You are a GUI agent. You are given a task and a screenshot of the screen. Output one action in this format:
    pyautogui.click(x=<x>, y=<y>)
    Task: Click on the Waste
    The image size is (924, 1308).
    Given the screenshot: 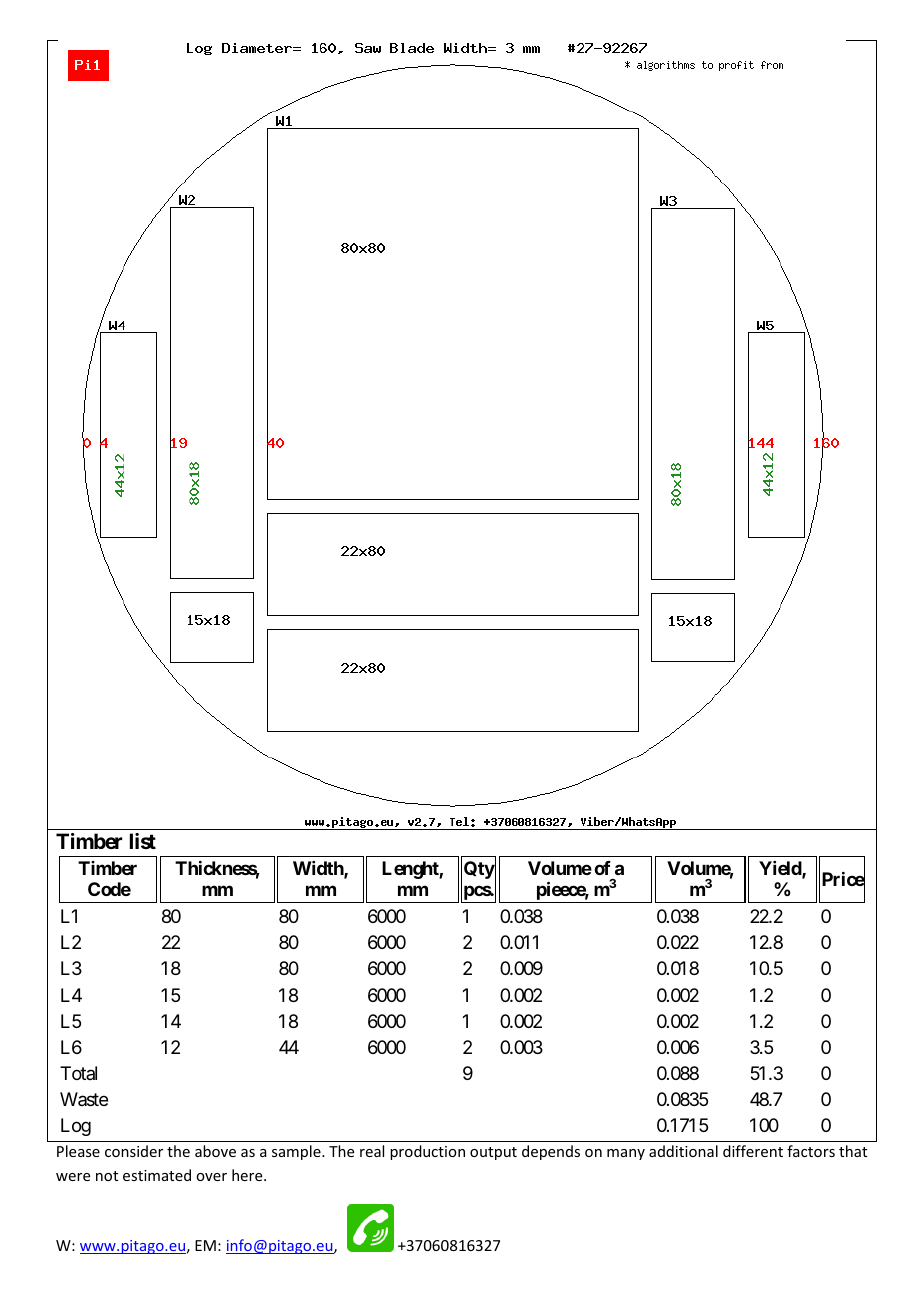 What is the action you would take?
    pyautogui.click(x=84, y=1099)
